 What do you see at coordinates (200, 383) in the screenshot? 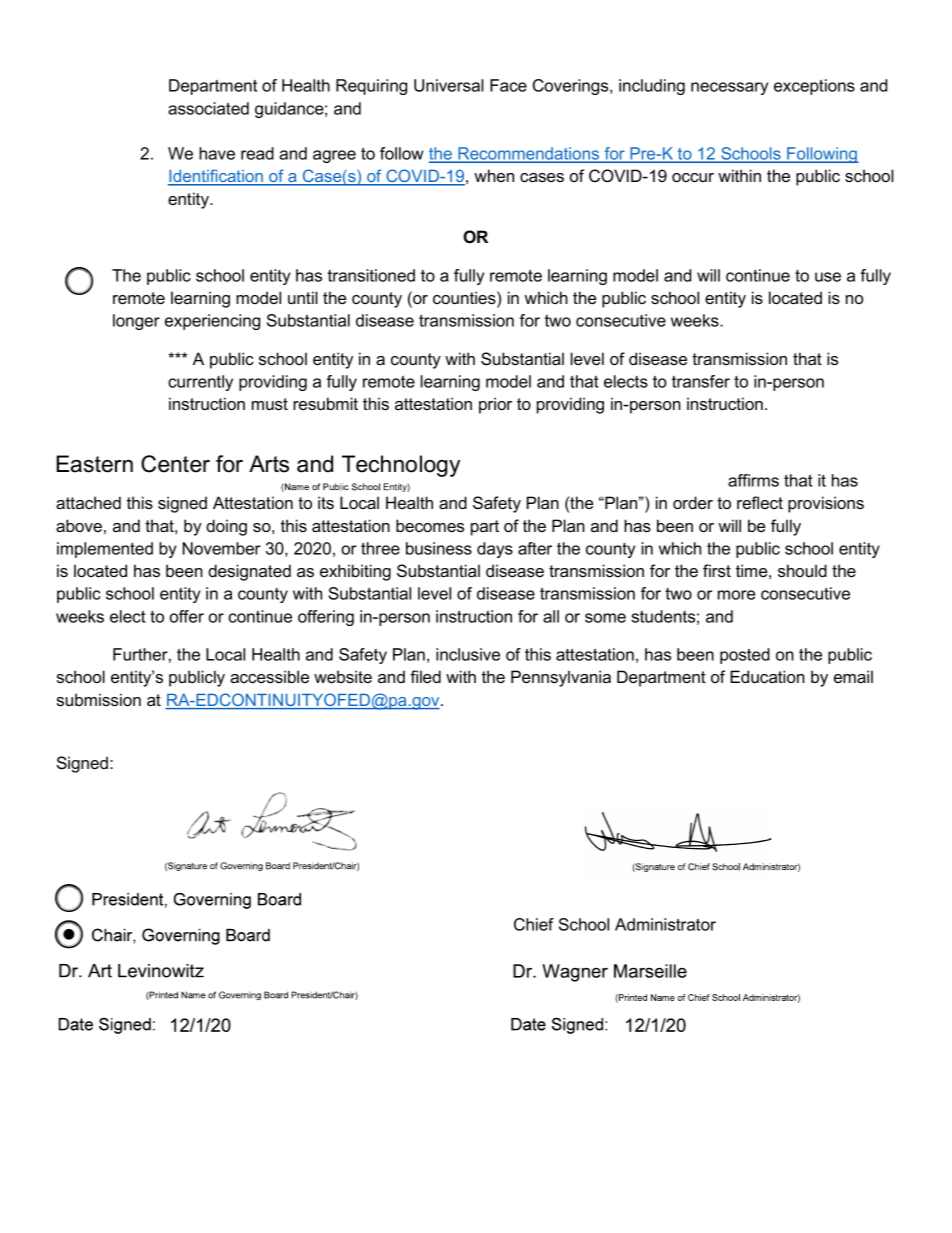
I see `currently` at bounding box center [200, 383].
